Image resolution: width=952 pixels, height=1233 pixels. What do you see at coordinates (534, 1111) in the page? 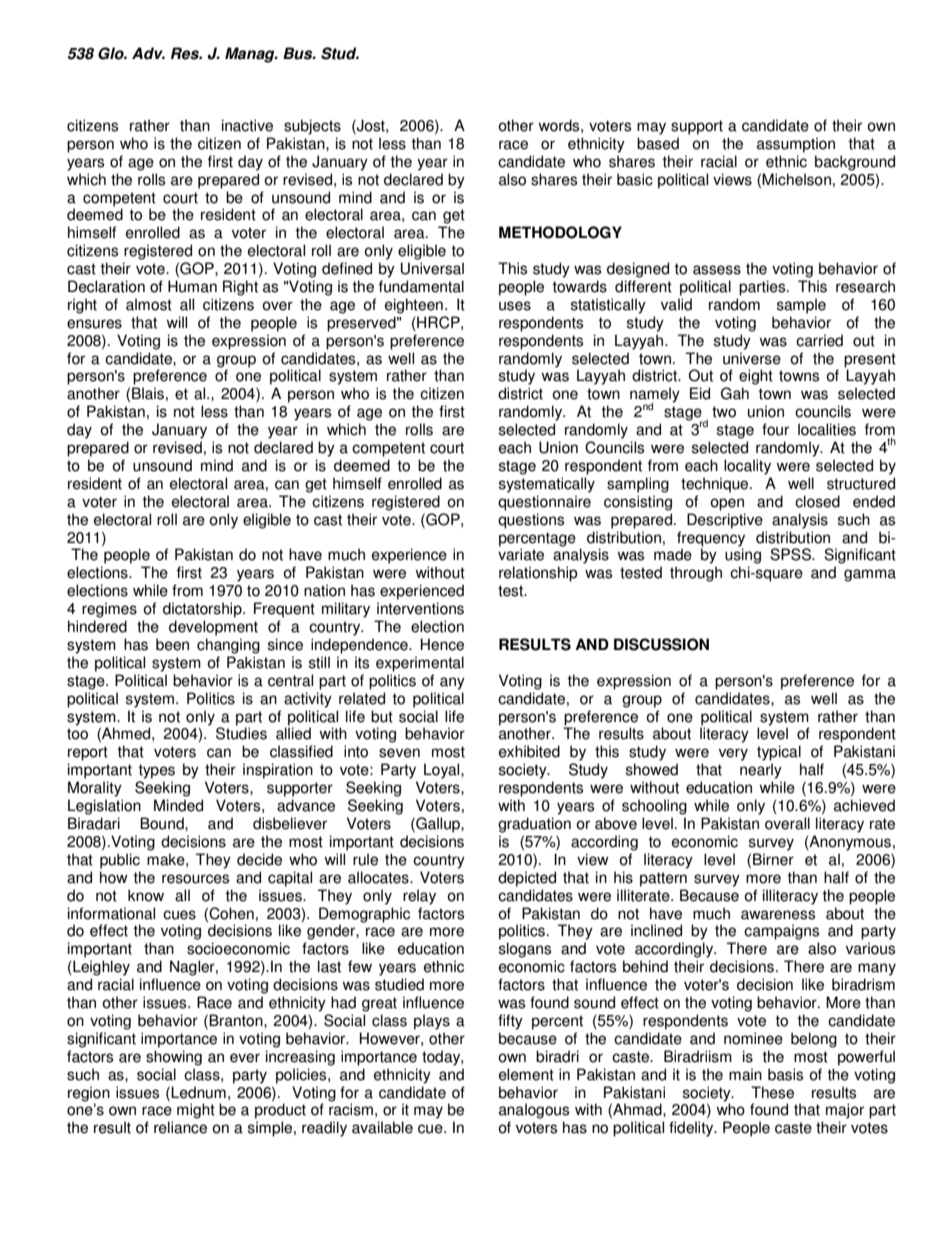
I see `analogous` at bounding box center [534, 1111].
